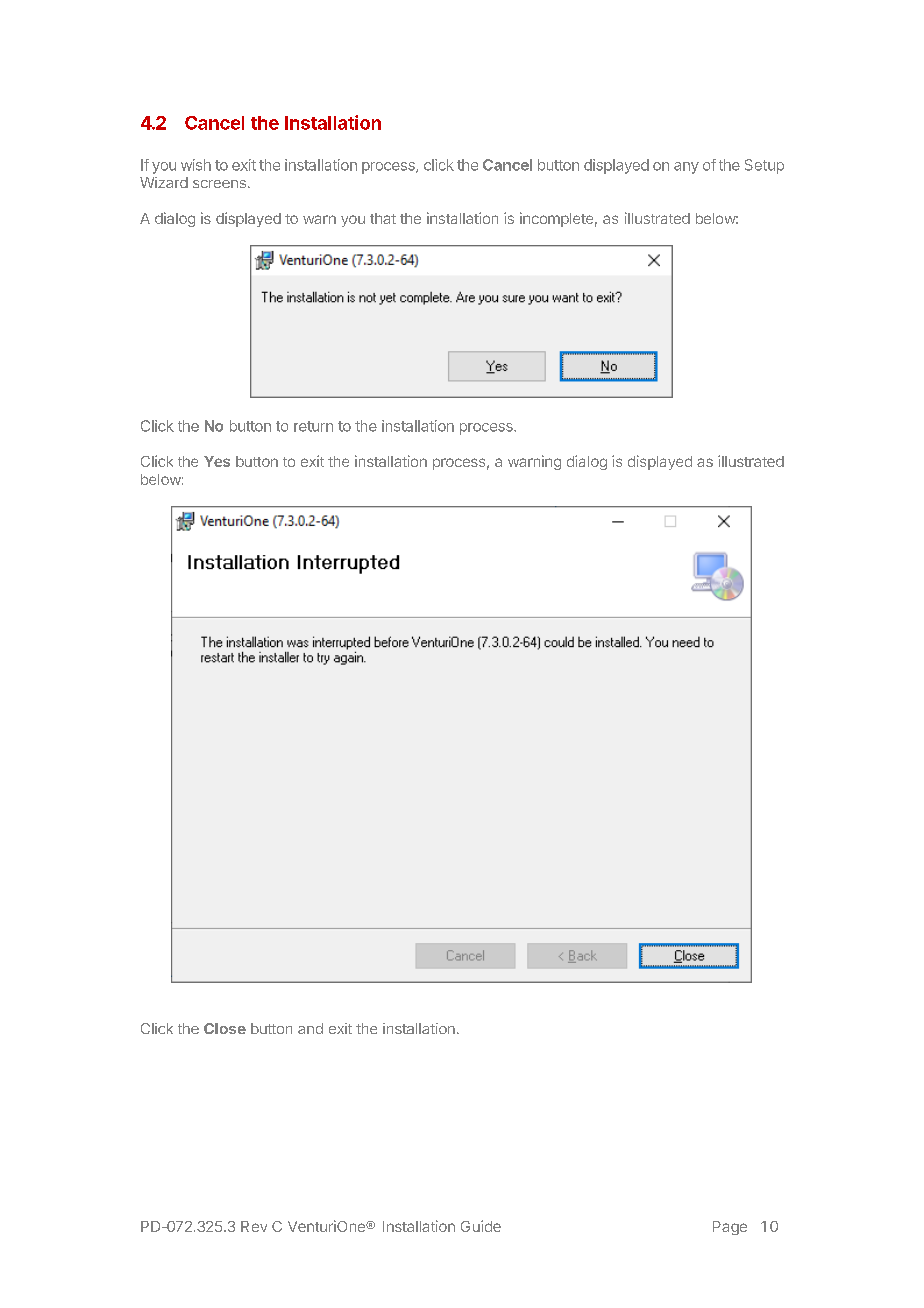  Describe the element at coordinates (764, 166) in the document. I see `Setup` at that location.
